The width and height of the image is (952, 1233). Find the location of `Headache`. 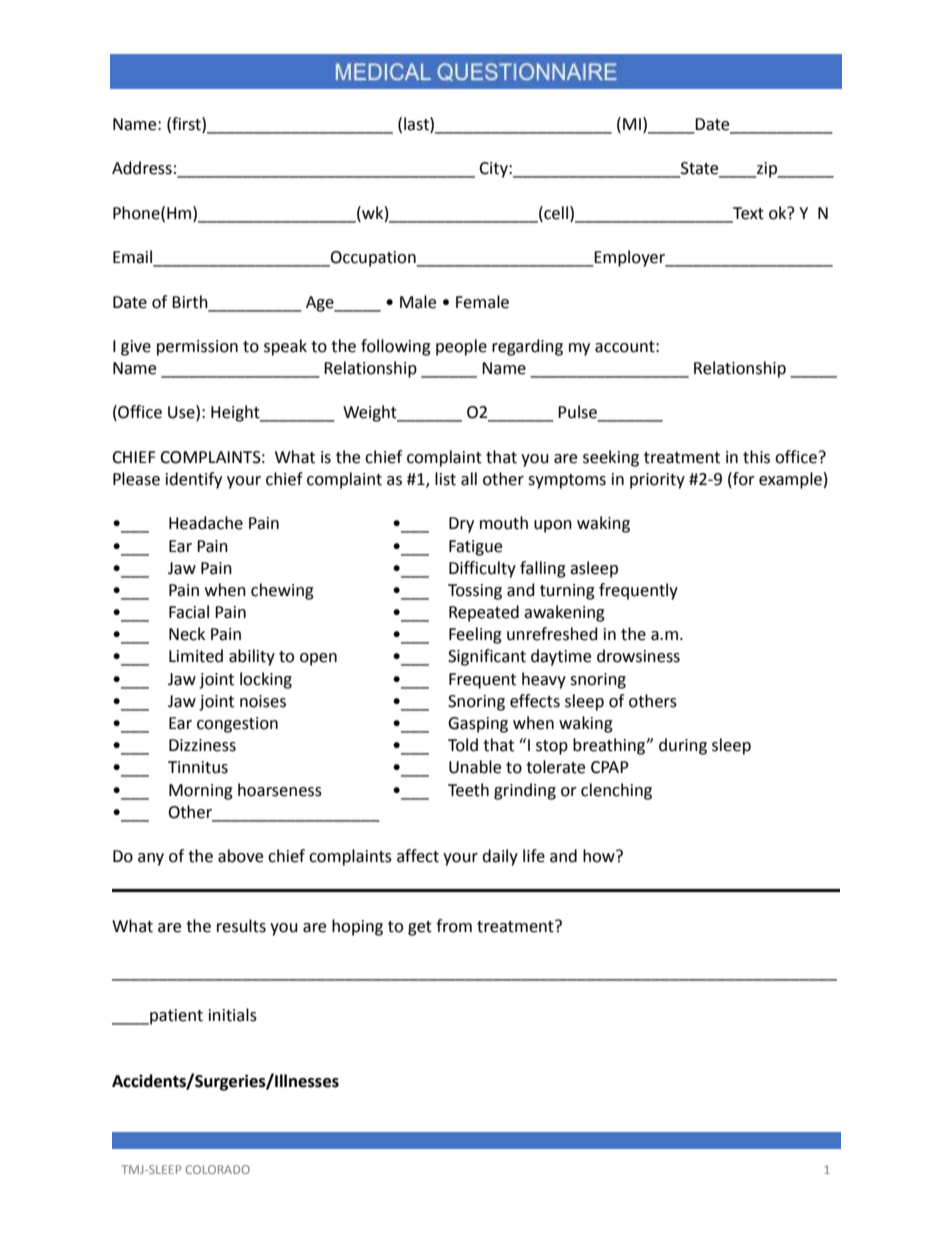

Headache is located at coordinates (206, 523).
